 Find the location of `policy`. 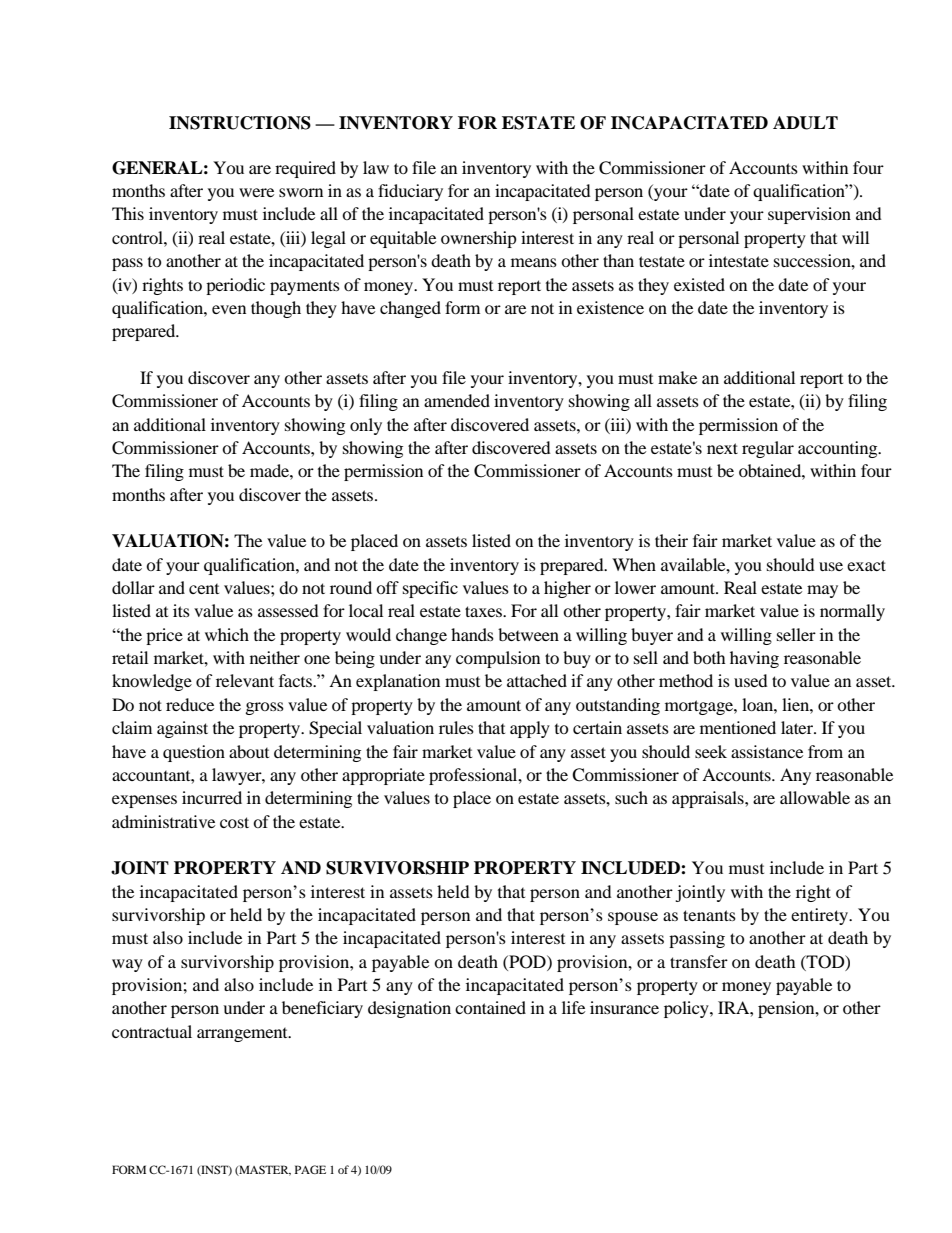

policy is located at coordinates (687, 1009).
